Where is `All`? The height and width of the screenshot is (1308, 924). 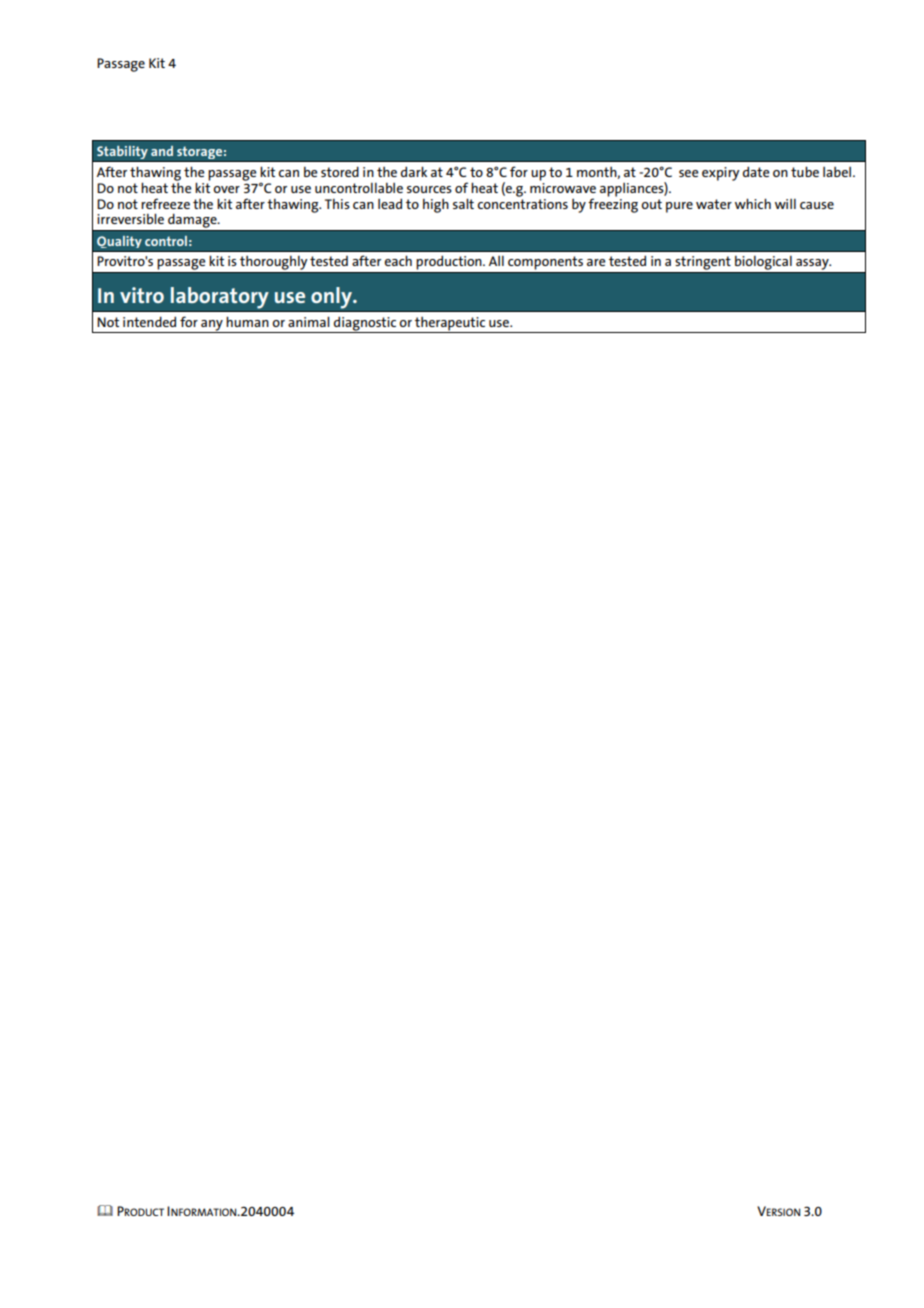
All is located at coordinates (496, 261).
